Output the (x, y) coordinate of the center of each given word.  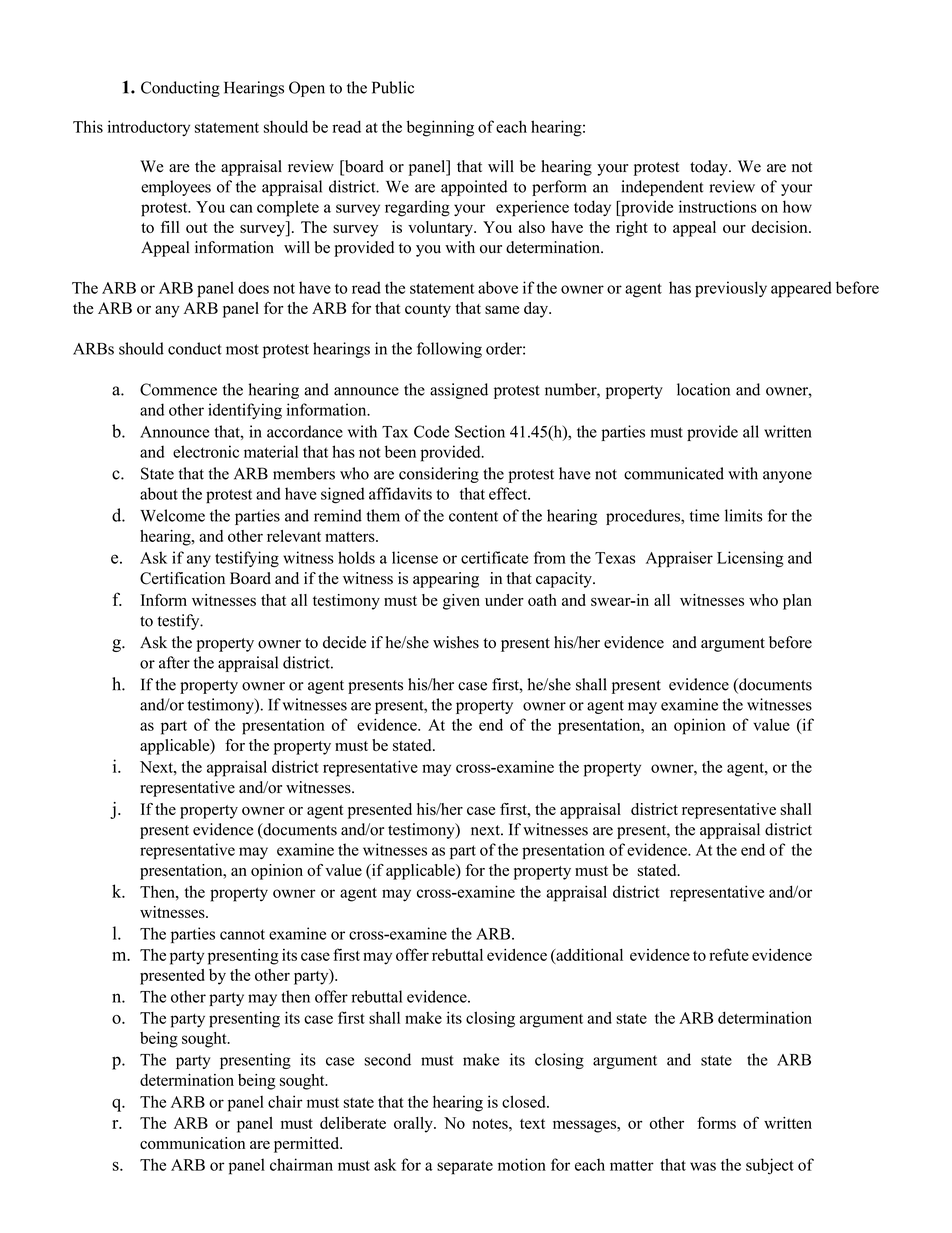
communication (192, 1143)
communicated (674, 473)
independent (662, 188)
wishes (456, 642)
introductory (148, 128)
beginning (440, 128)
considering (439, 475)
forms (716, 1122)
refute (729, 954)
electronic (206, 451)
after (174, 662)
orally (414, 1125)
